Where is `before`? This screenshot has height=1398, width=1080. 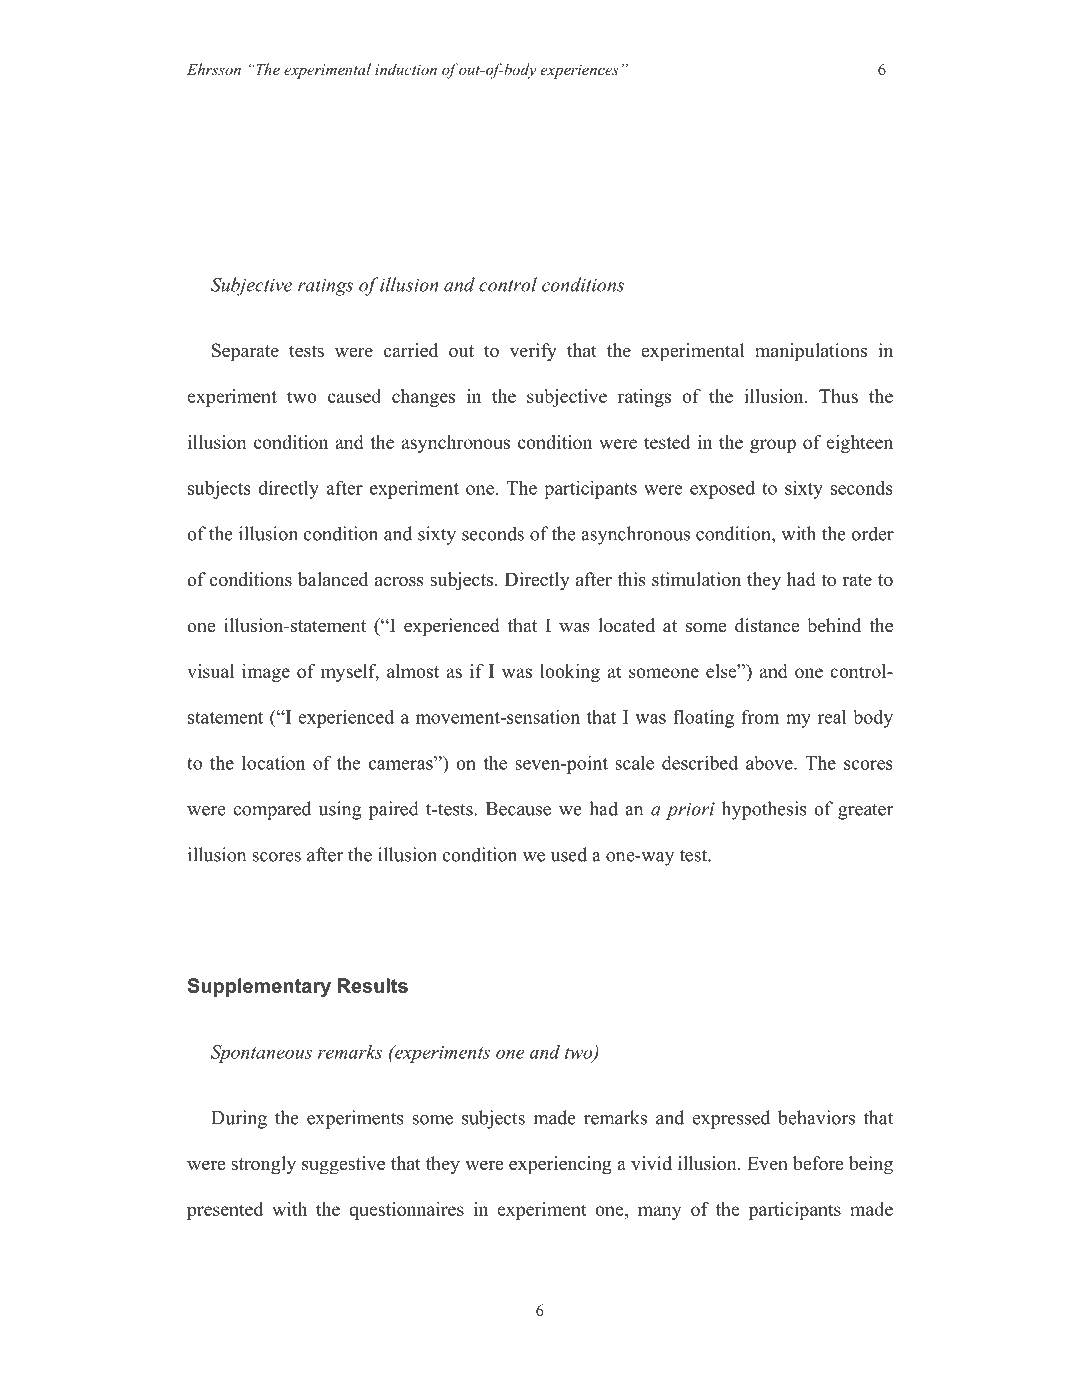
before is located at coordinates (818, 1163).
